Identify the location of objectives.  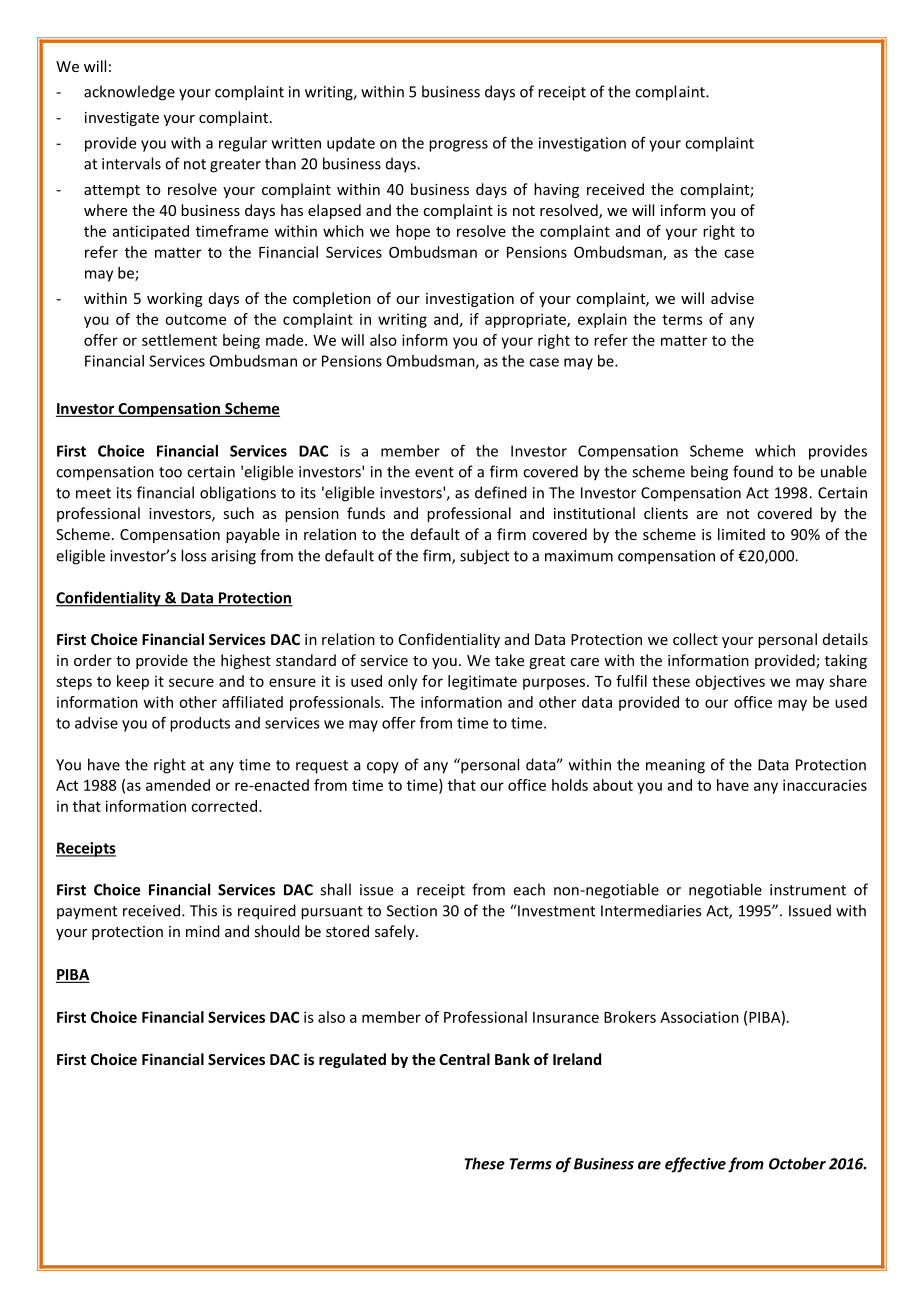
(730, 682).
